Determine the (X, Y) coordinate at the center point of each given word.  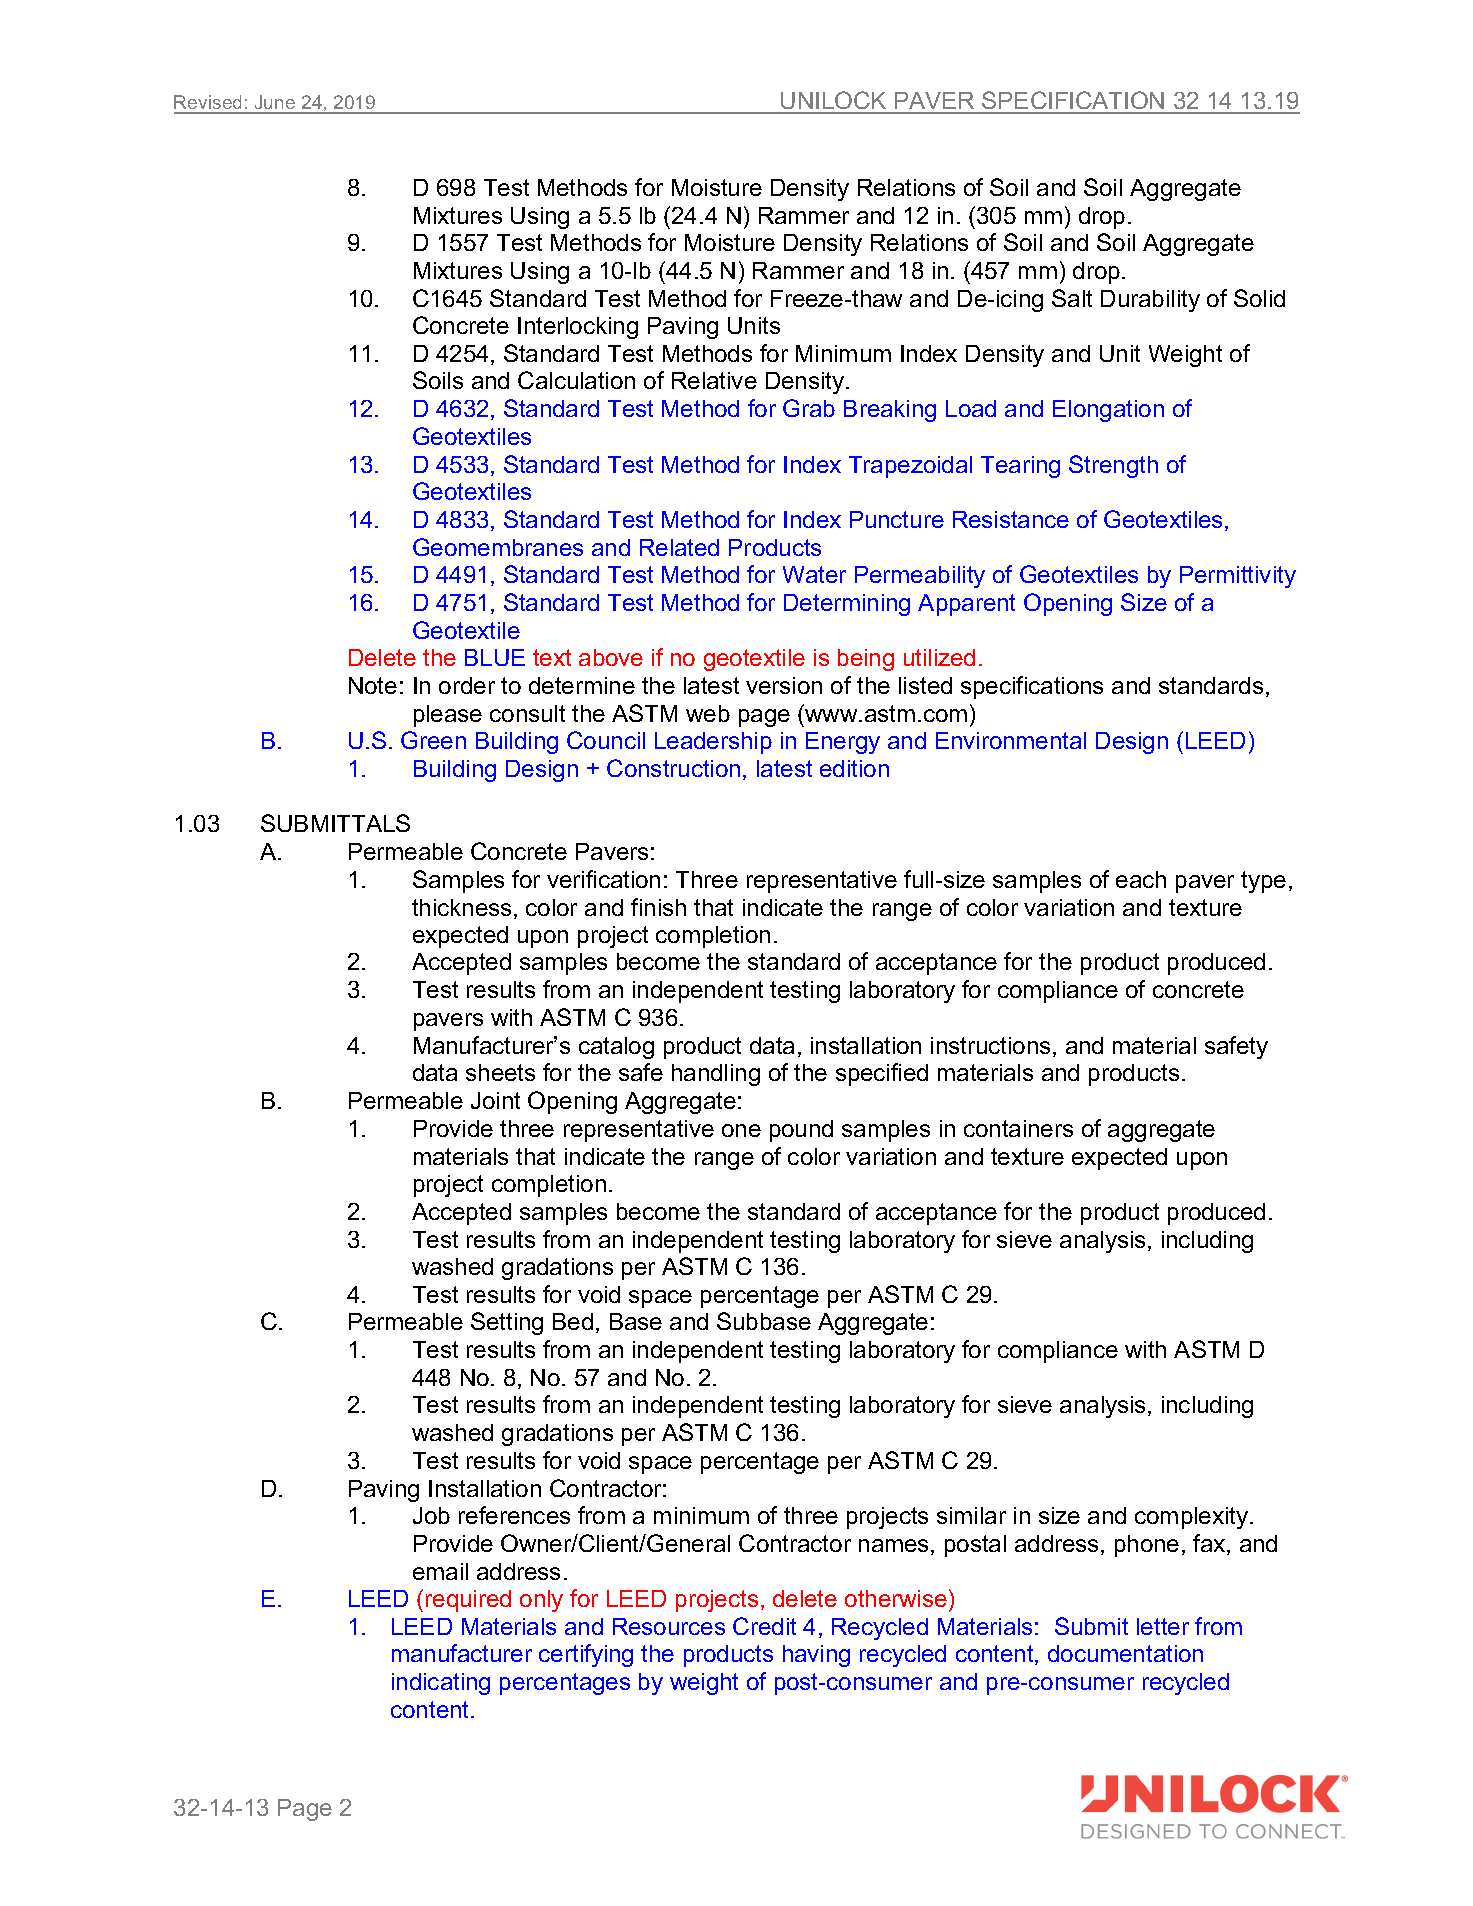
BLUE (495, 657)
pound (801, 1131)
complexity (1193, 1518)
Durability (1150, 301)
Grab (809, 408)
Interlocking (578, 328)
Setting (507, 1323)
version (784, 685)
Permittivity (1238, 577)
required (468, 1601)
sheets (500, 1072)
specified (882, 1074)
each (1141, 879)
